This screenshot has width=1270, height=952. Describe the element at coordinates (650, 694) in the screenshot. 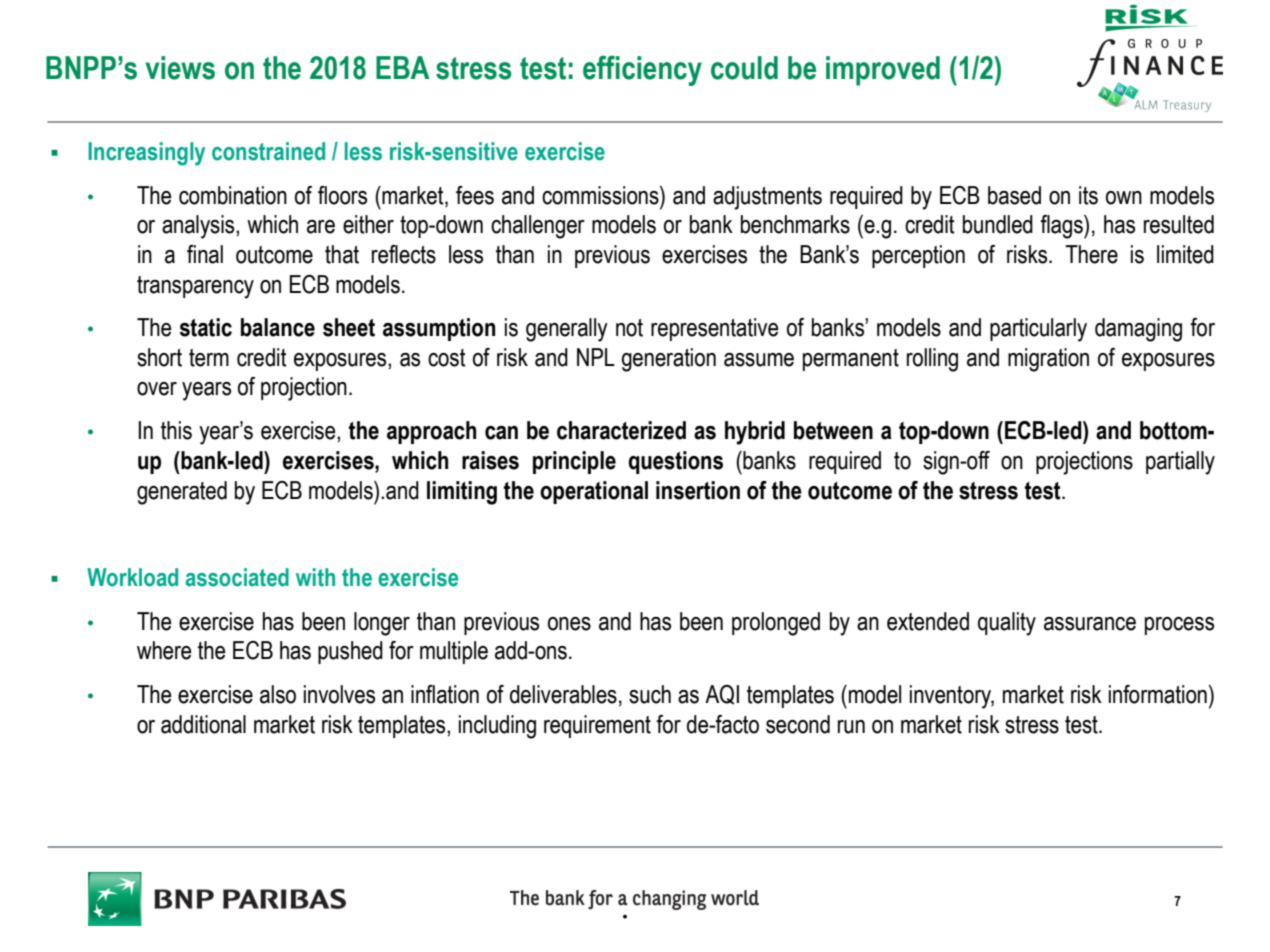

I see `such` at that location.
